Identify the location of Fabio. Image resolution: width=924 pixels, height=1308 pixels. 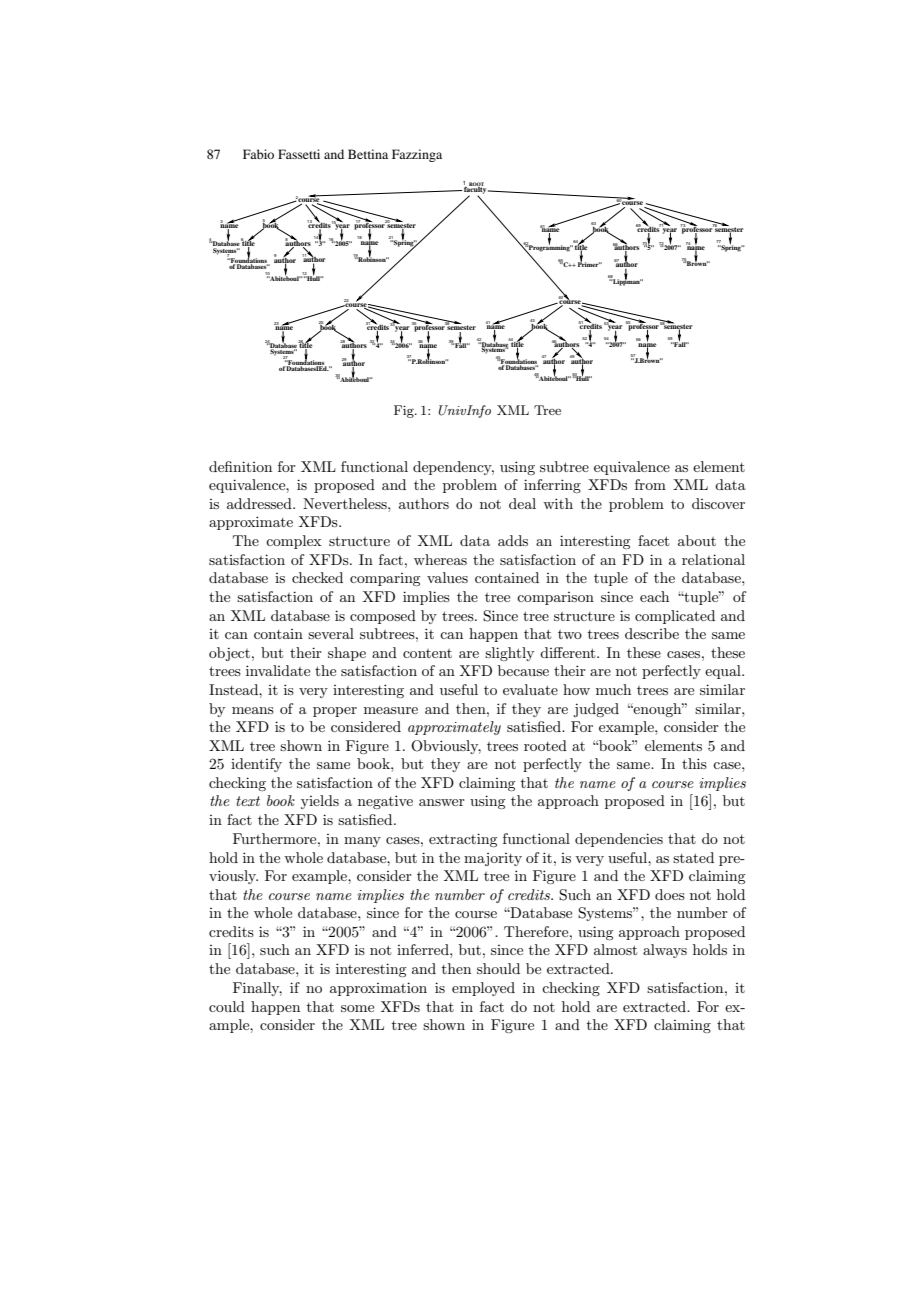
(258, 154).
